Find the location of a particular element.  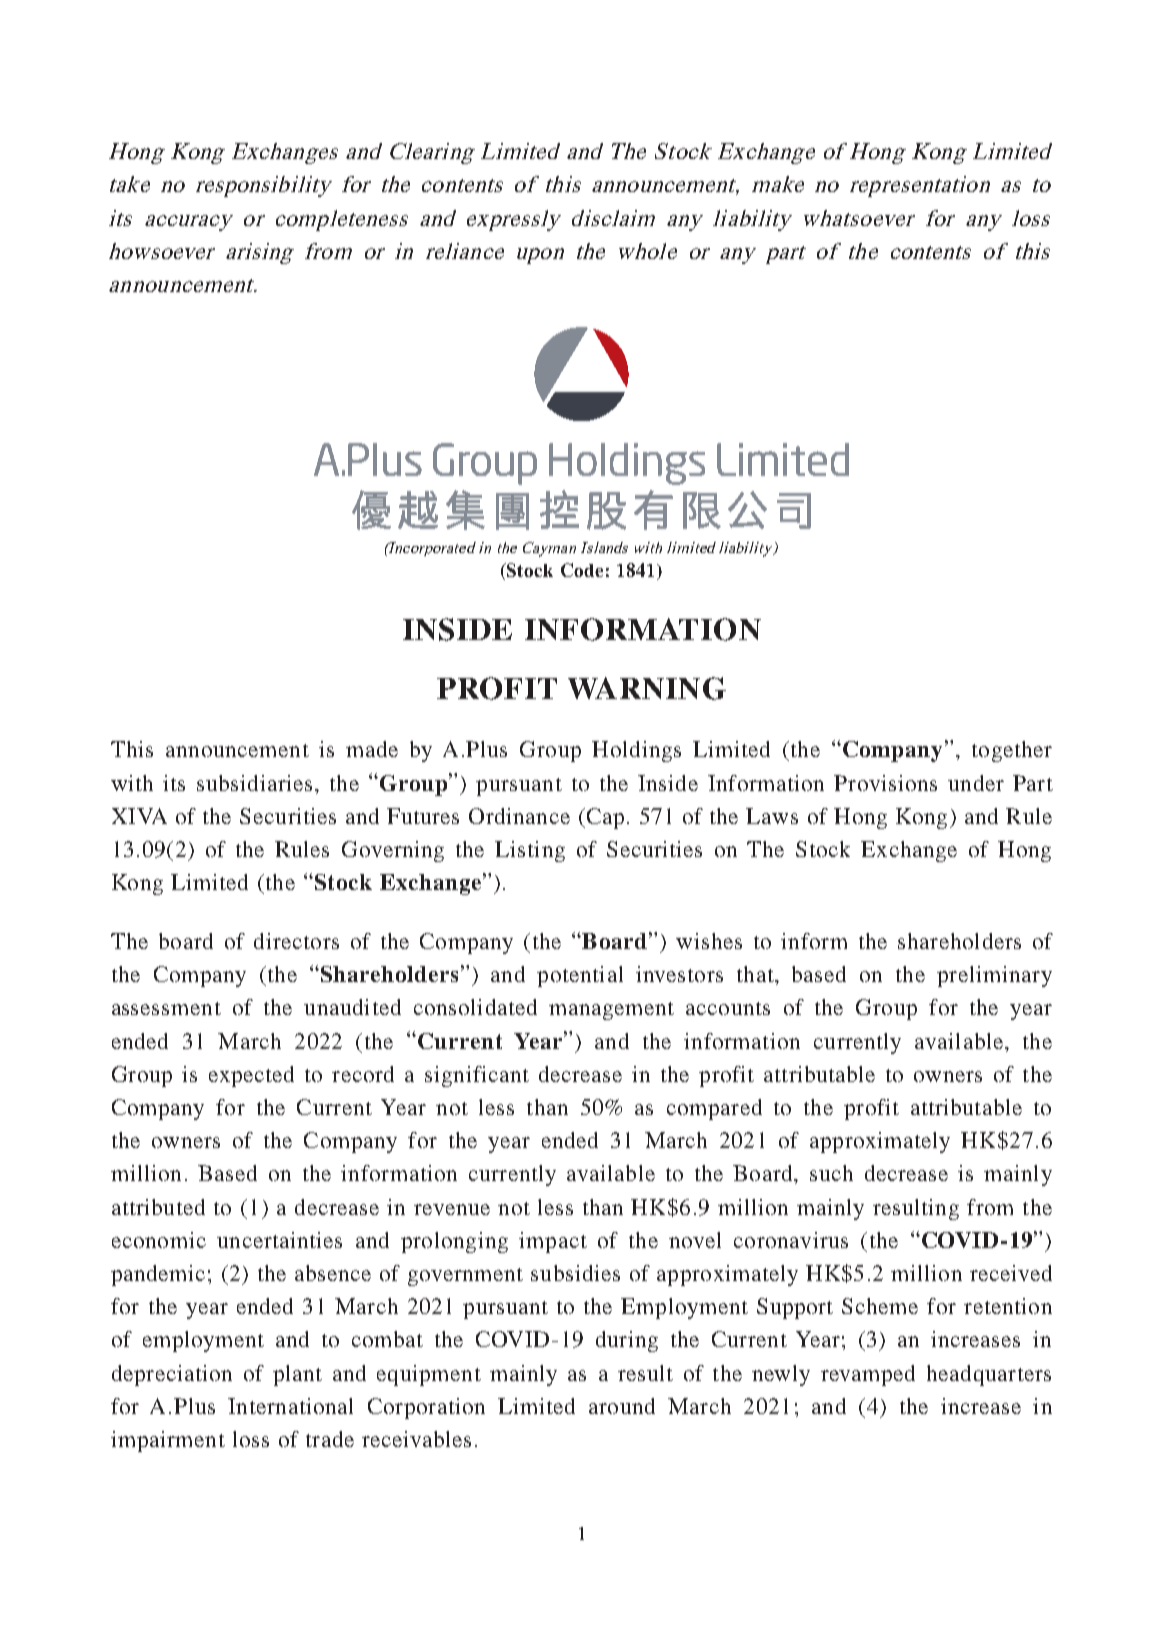

management is located at coordinates (611, 1011).
